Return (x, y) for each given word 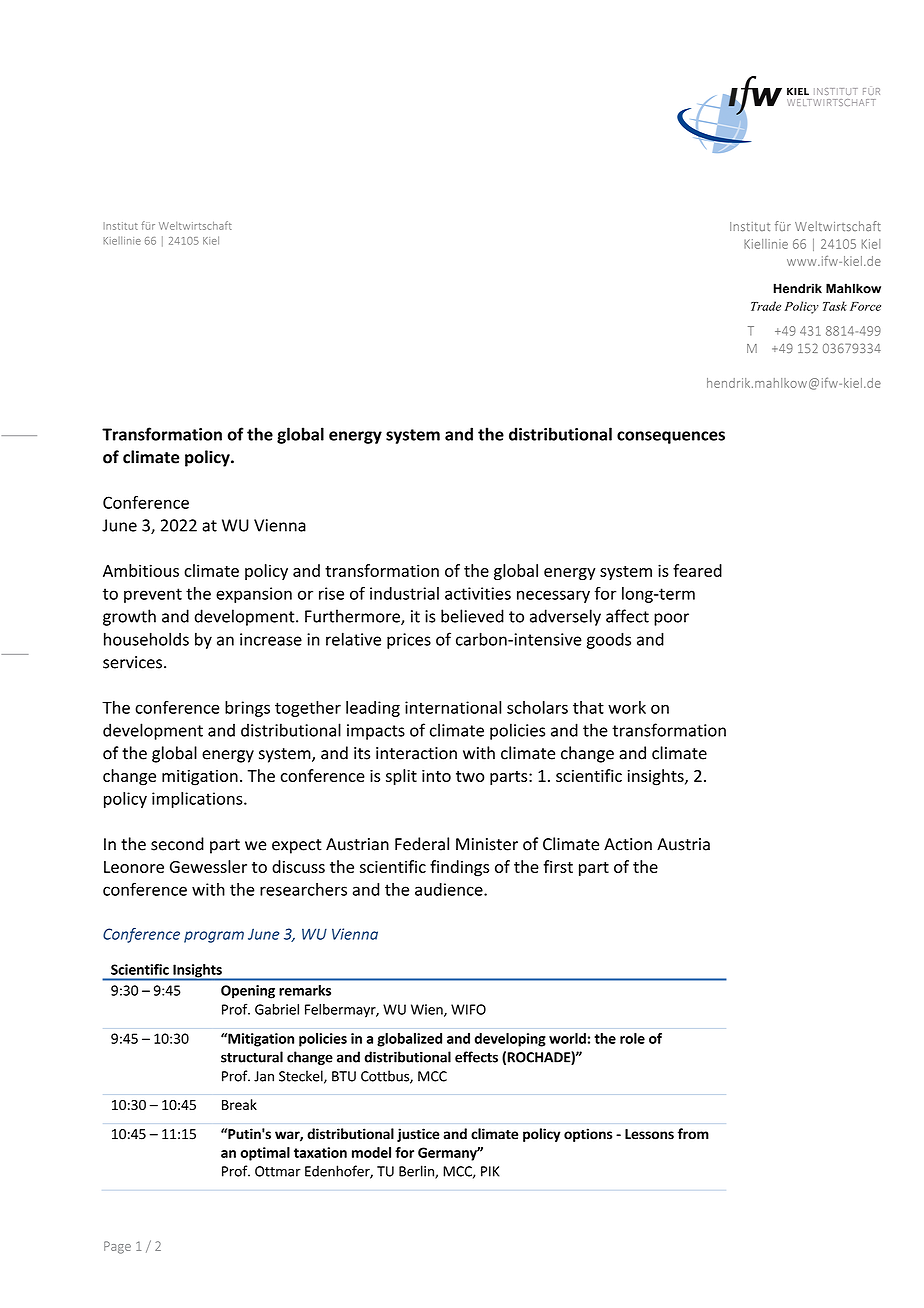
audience (450, 889)
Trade (766, 306)
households (146, 639)
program (214, 937)
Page (117, 1247)
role (632, 1038)
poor (671, 619)
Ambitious (141, 570)
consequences (671, 437)
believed (472, 616)
